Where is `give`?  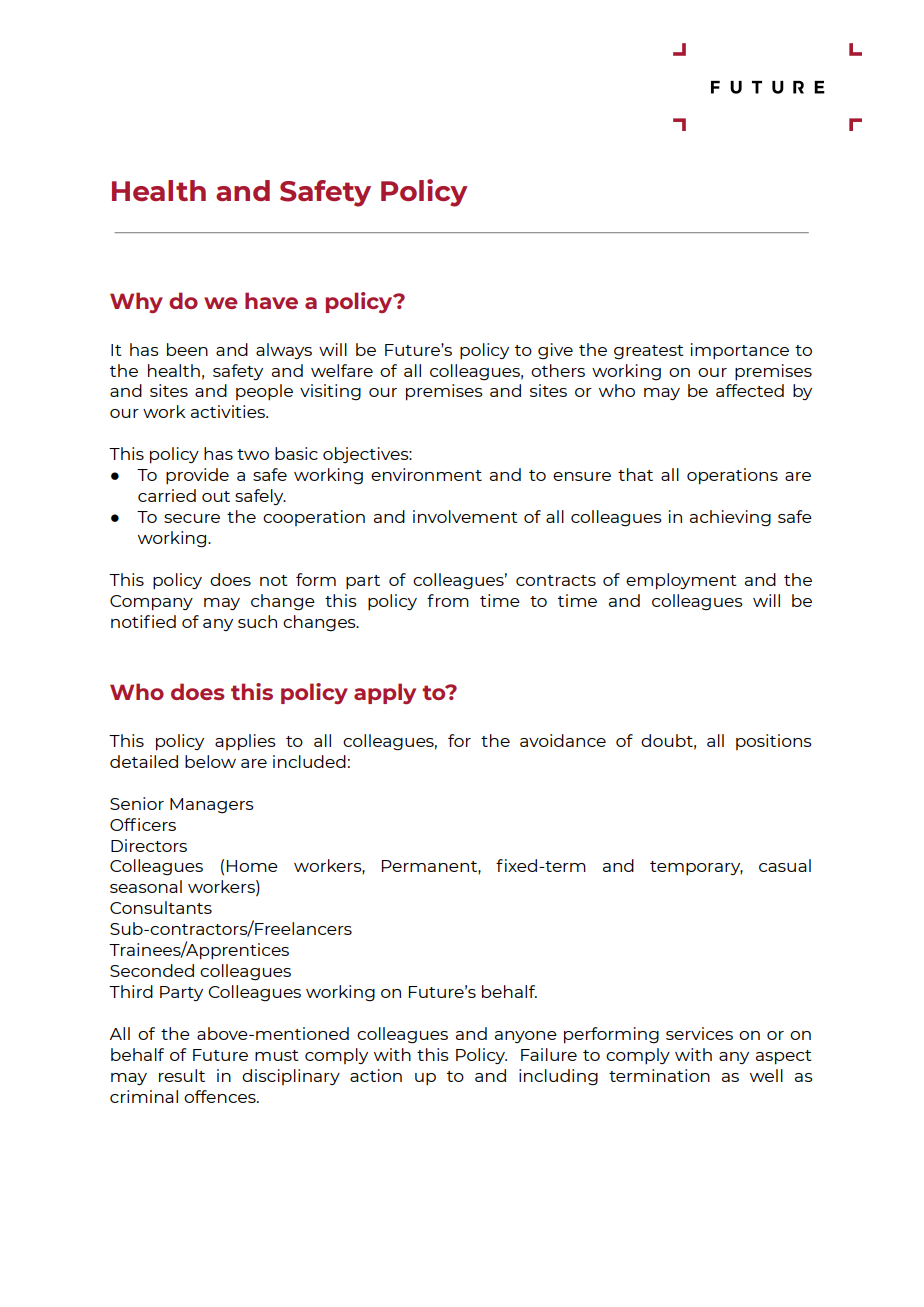 give is located at coordinates (555, 351).
